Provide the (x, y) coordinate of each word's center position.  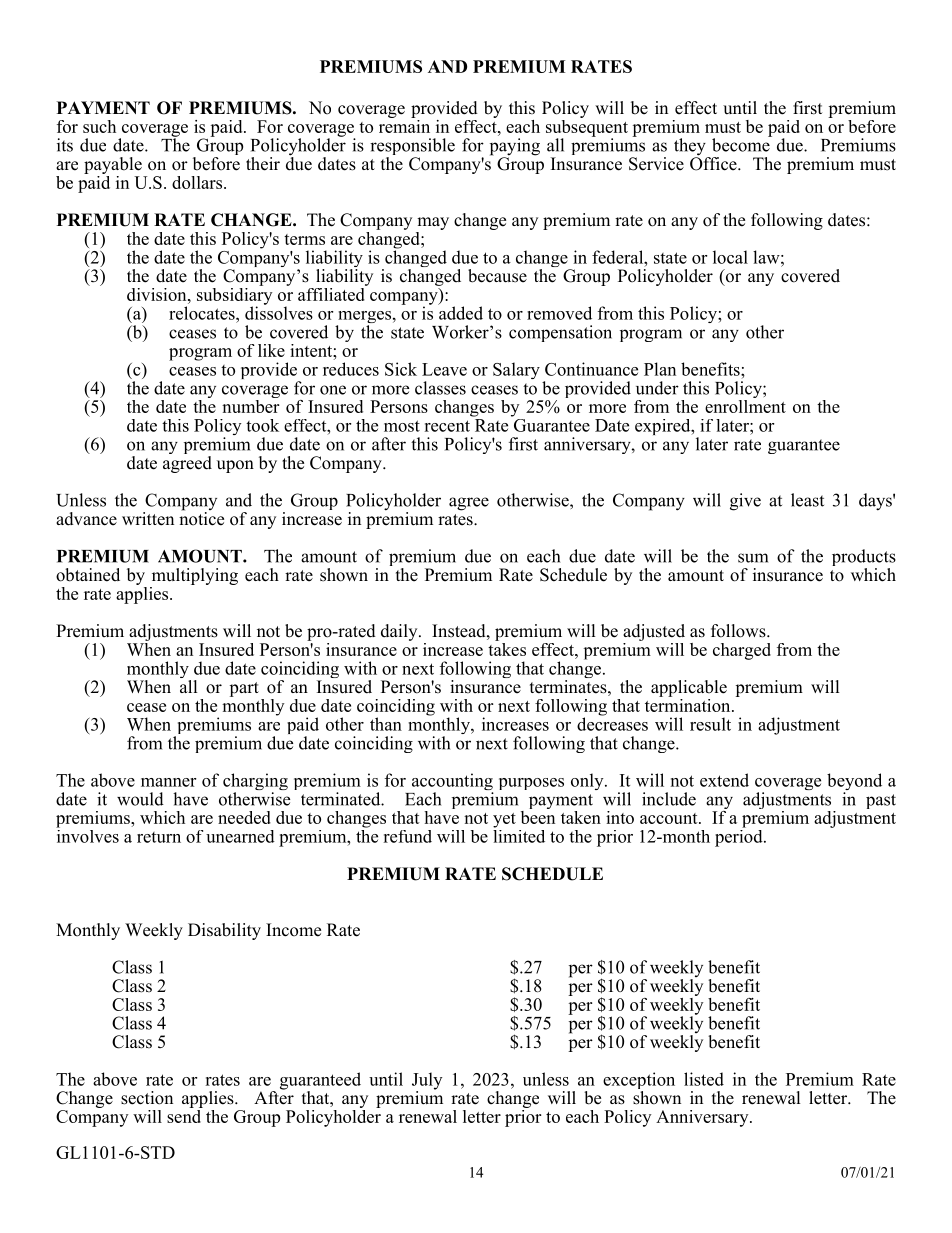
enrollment (745, 405)
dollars (198, 182)
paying (515, 148)
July (427, 1082)
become (742, 144)
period (740, 837)
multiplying (195, 576)
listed (704, 1079)
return (159, 837)
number (250, 405)
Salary (516, 370)
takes (507, 648)
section (147, 1098)
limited (519, 835)
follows (739, 631)
